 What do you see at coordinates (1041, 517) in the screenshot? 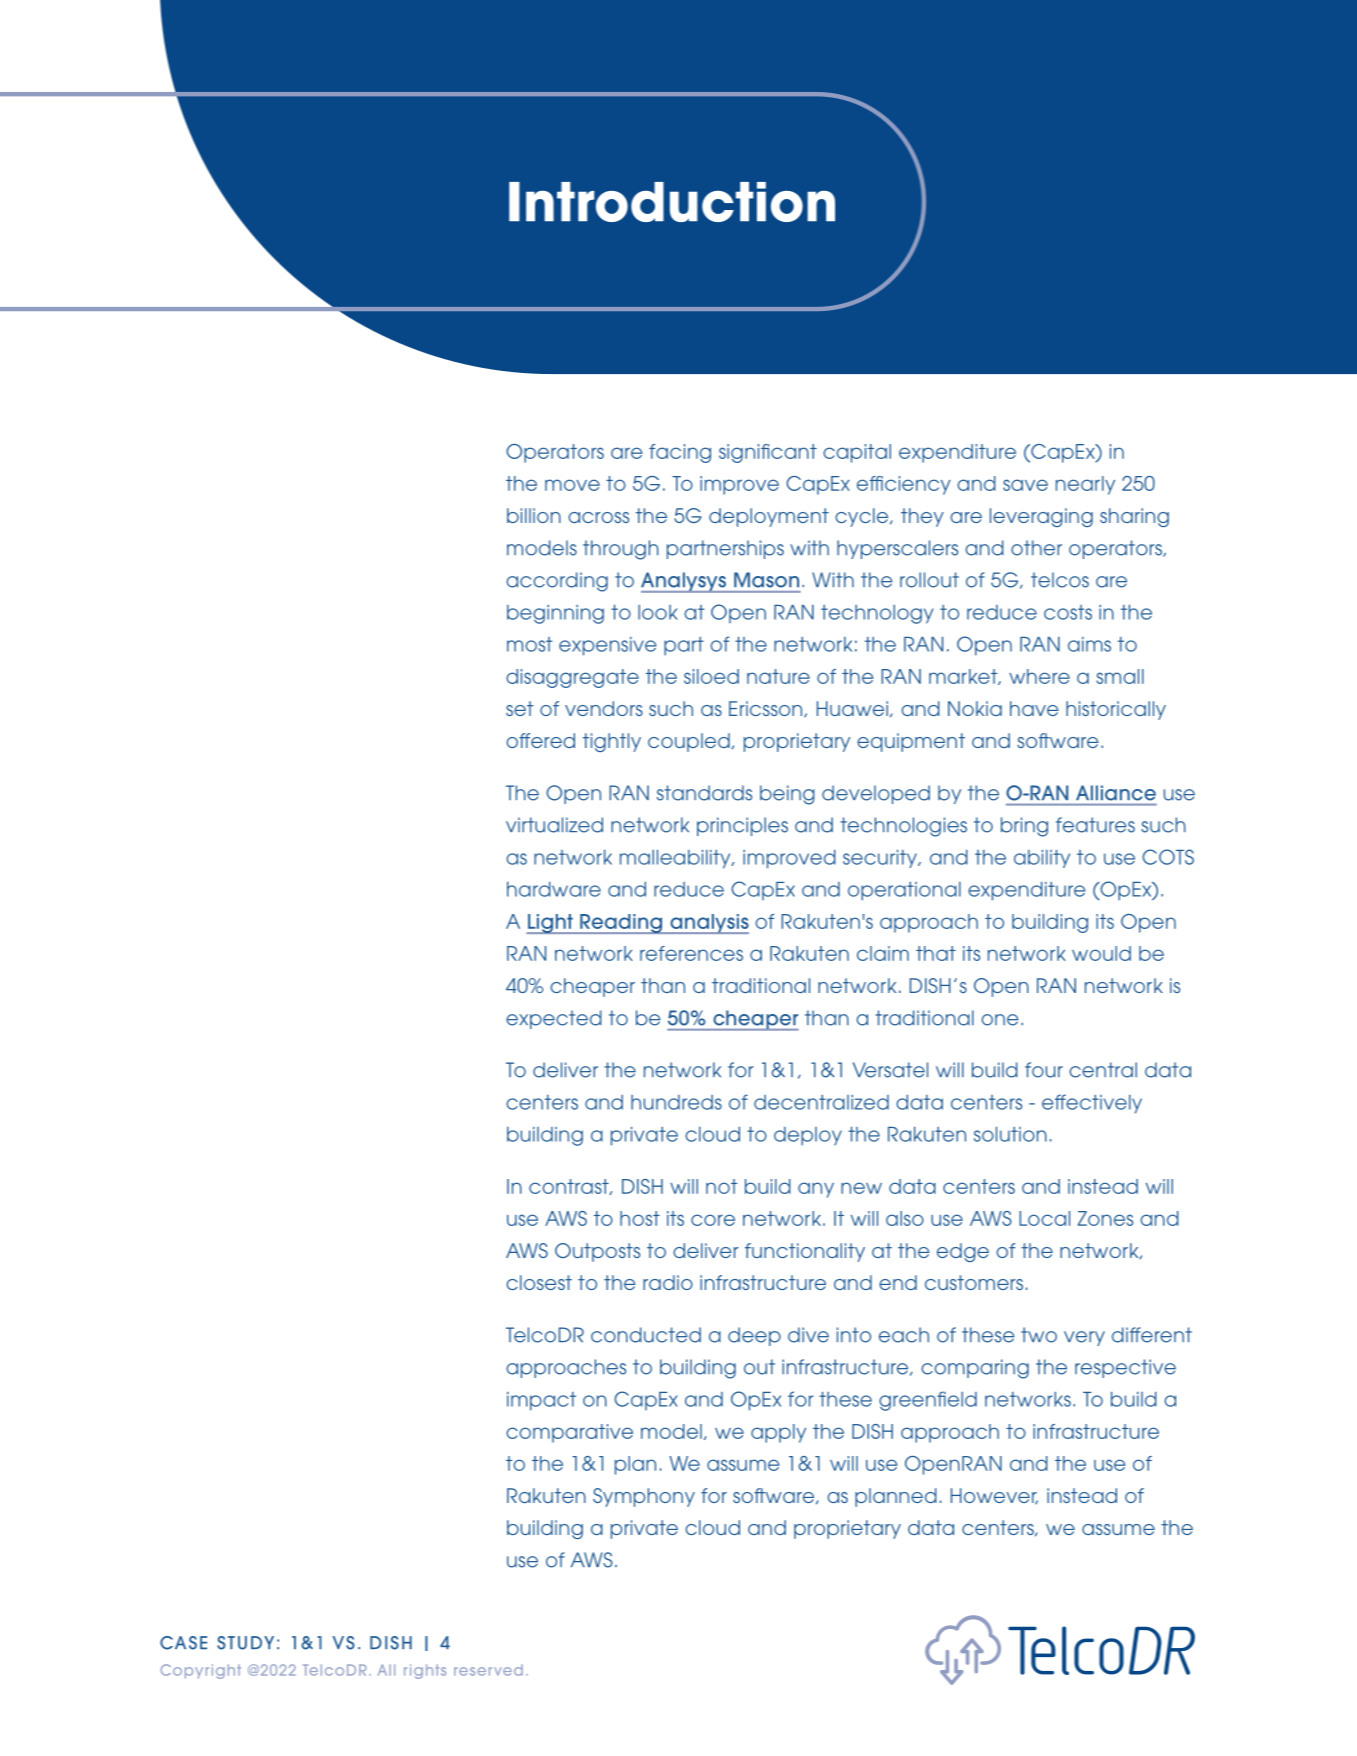
I see `leveraging` at bounding box center [1041, 517].
